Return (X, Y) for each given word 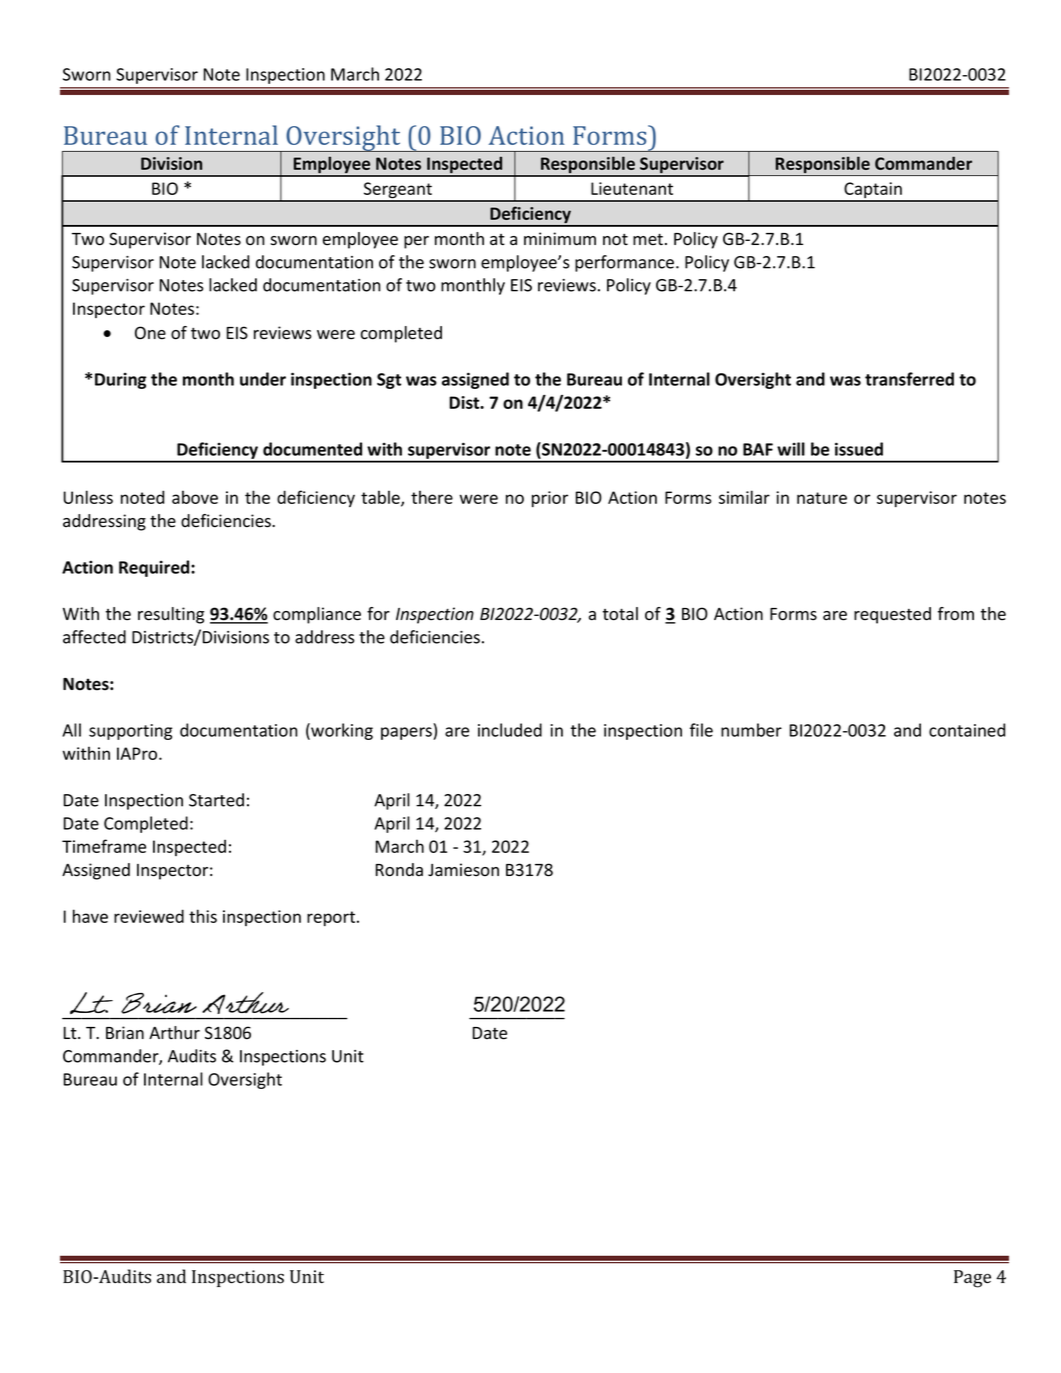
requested (892, 615)
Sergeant (398, 191)
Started (216, 800)
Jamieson (463, 870)
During (121, 381)
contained (967, 730)
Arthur (174, 1033)
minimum (560, 239)
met (648, 239)
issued (859, 449)
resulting (171, 615)
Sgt (389, 381)
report (332, 918)
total (620, 614)
